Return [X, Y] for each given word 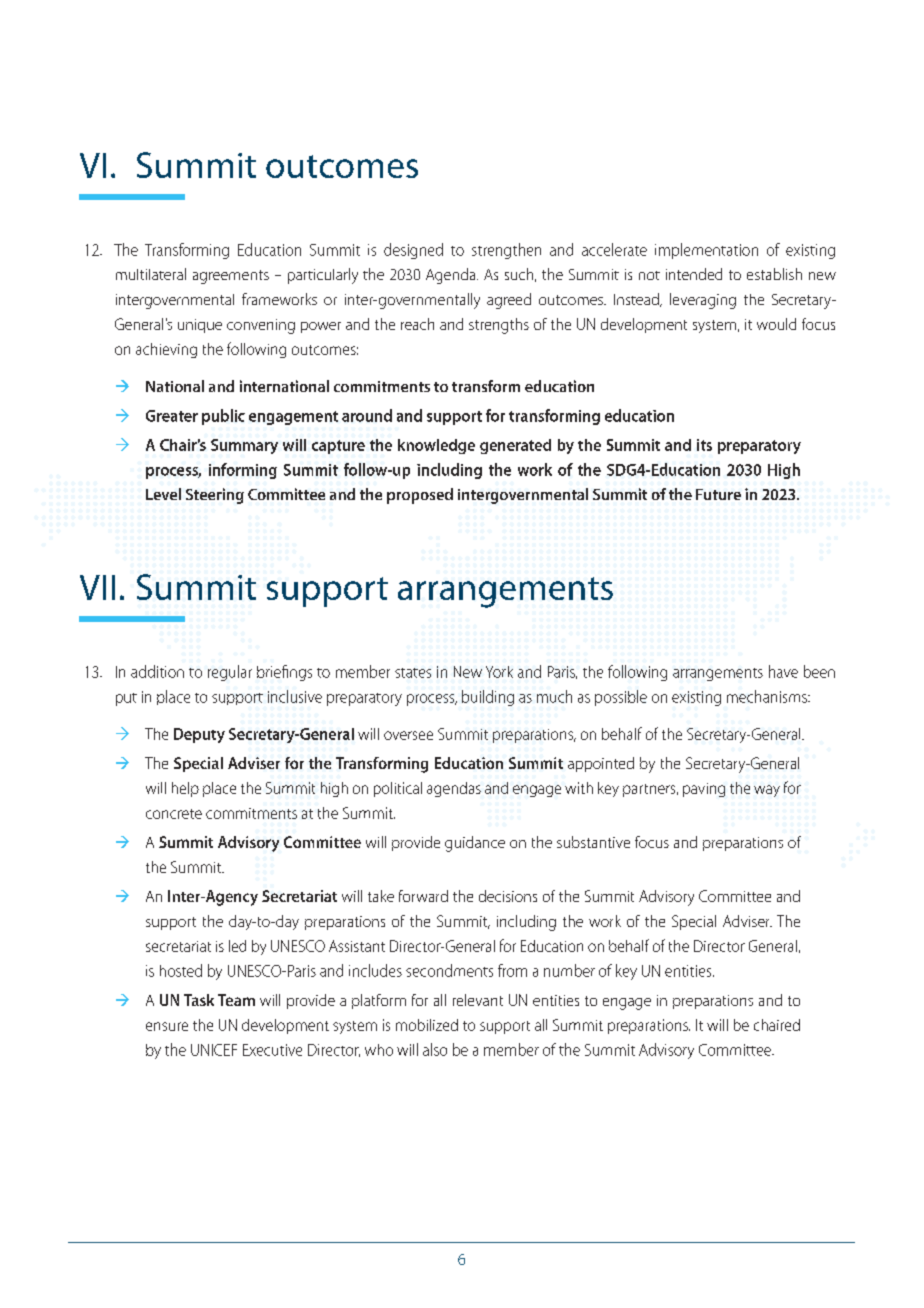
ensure [167, 1026]
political [398, 789]
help [185, 789]
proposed [420, 496]
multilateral [151, 274]
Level [163, 494]
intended [694, 274]
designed [413, 251]
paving [704, 790]
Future [718, 494]
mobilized [427, 1025]
